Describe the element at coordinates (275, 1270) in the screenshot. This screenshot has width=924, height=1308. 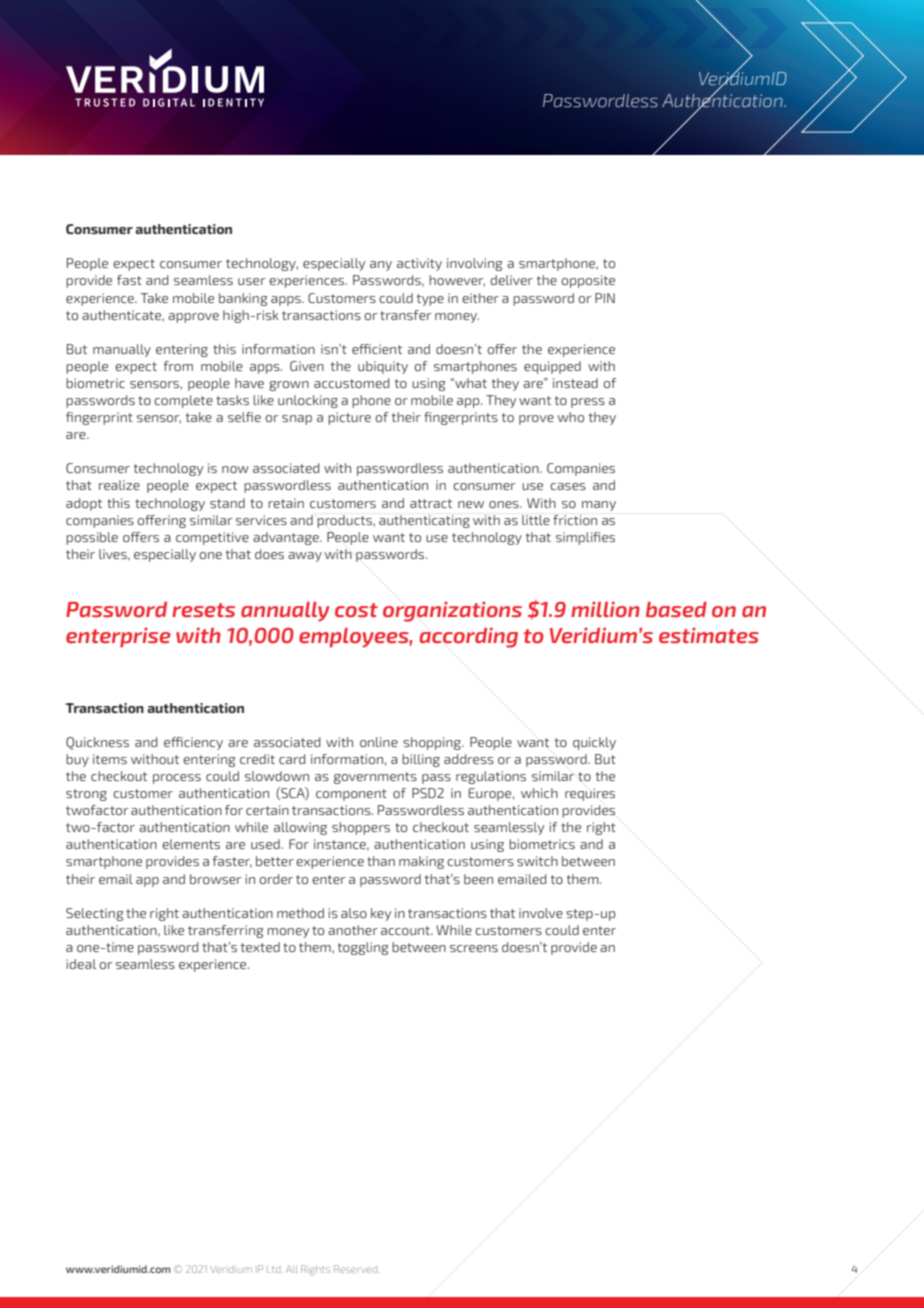
I see `Ltd` at that location.
